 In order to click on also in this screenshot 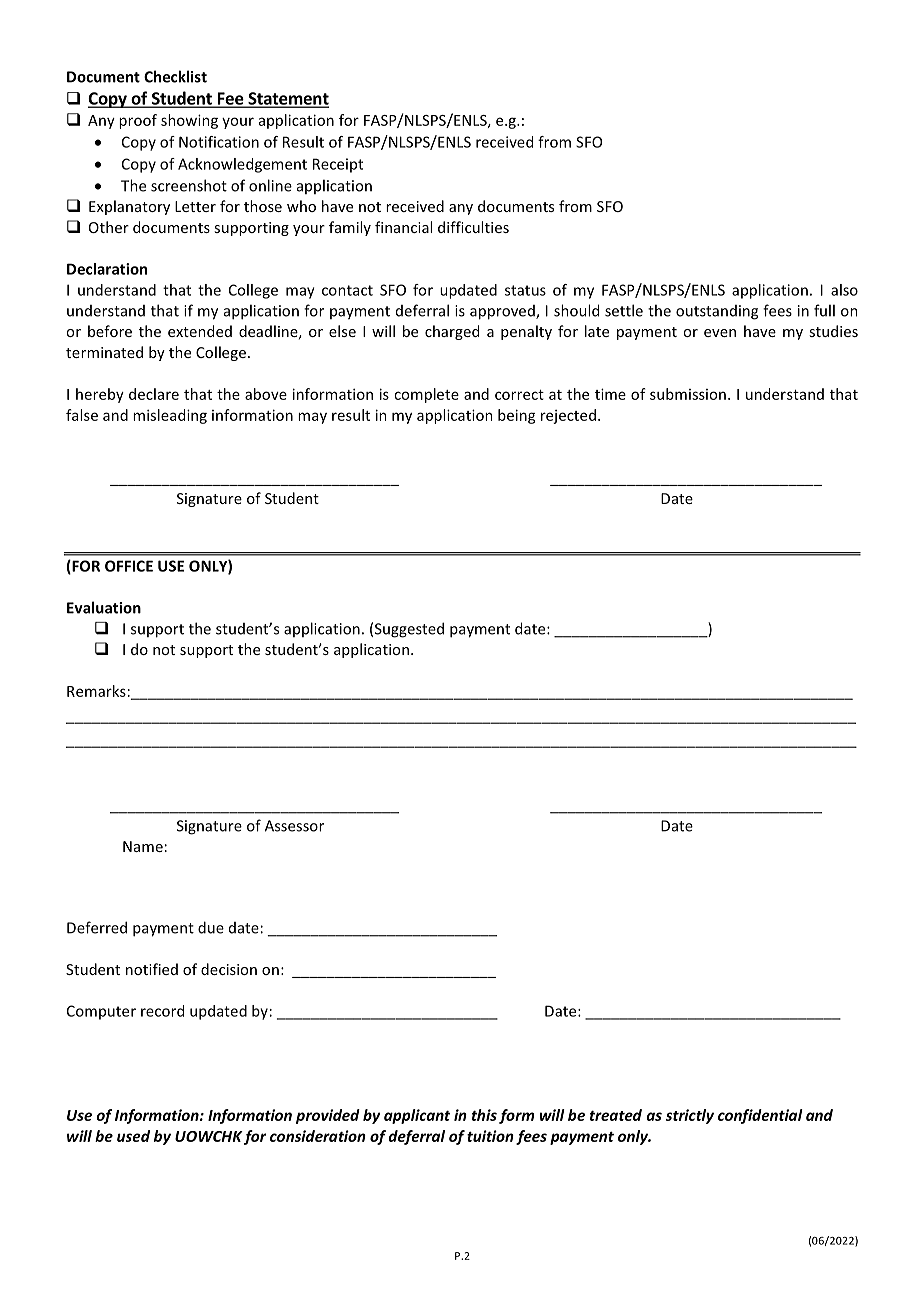, I will do `click(844, 290)`.
